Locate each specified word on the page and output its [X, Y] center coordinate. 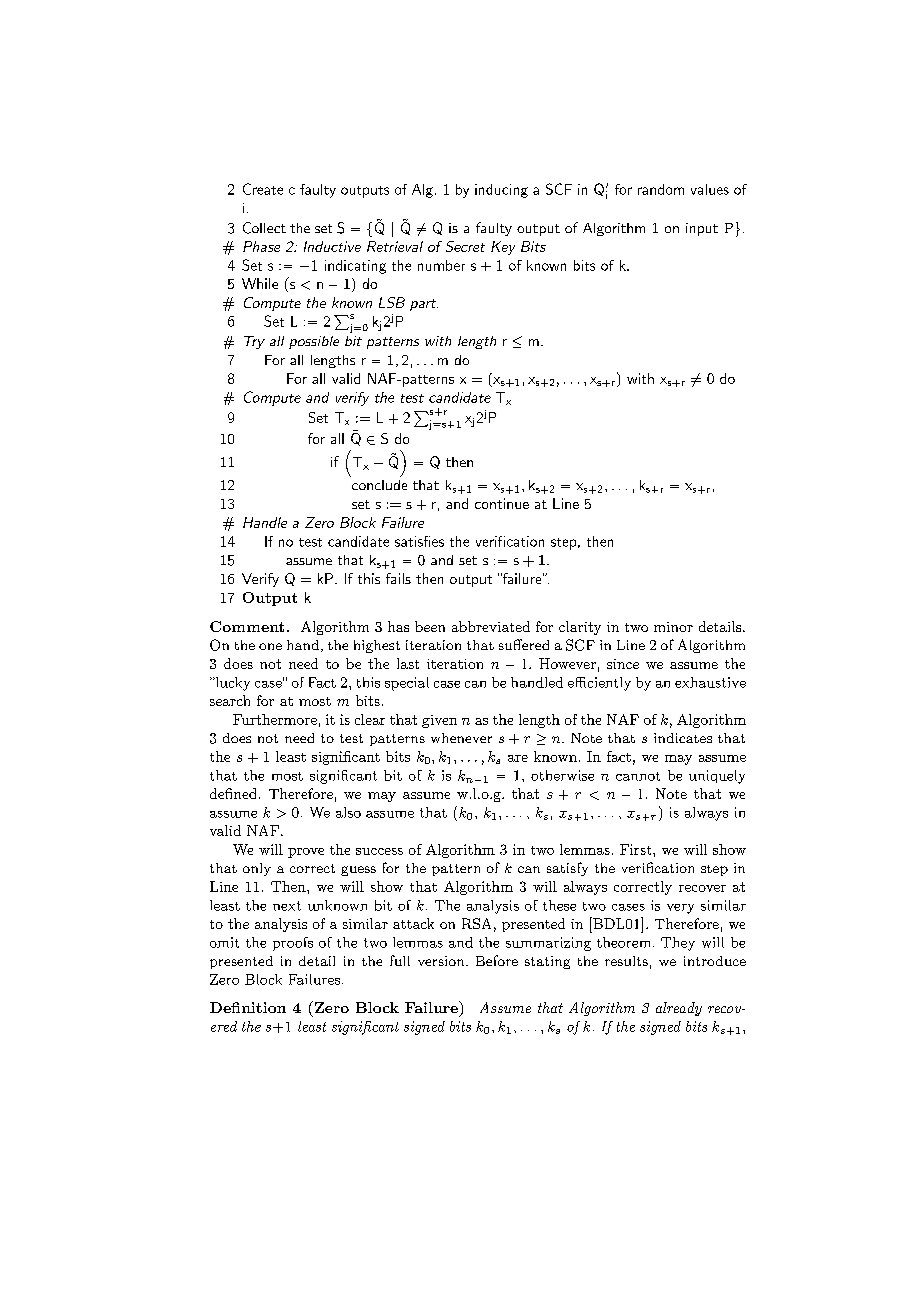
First [637, 849]
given [439, 721]
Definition [248, 1007]
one [270, 646]
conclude [379, 485]
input [702, 229]
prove [306, 853]
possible [314, 342]
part [424, 305]
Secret [465, 246]
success [379, 851]
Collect [264, 228]
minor [673, 627]
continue [502, 503]
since [623, 664]
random [661, 189]
